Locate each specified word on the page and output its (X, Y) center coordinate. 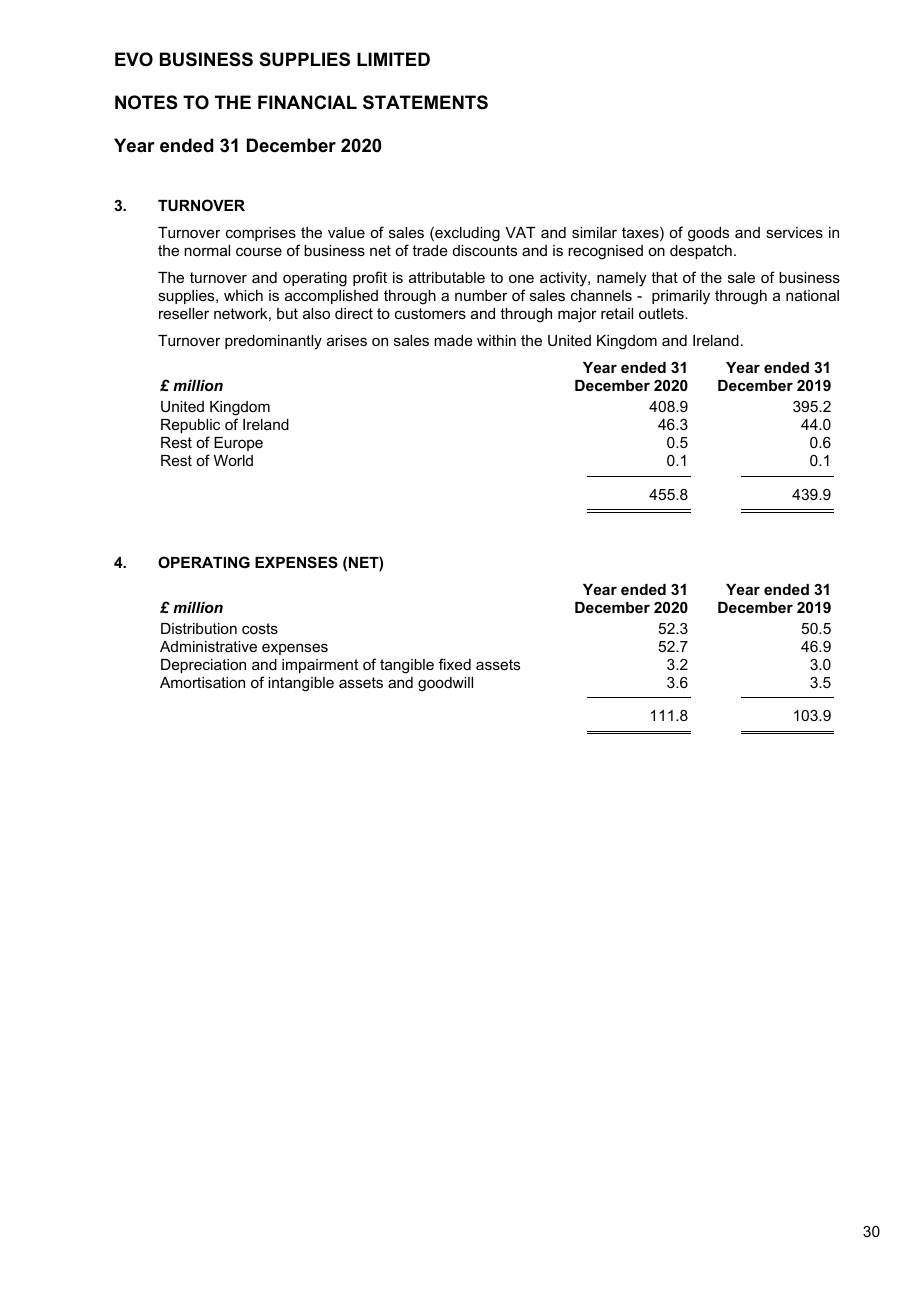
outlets (662, 313)
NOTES (146, 102)
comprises (261, 234)
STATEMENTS (425, 102)
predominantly (273, 342)
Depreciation (203, 666)
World (233, 460)
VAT (520, 232)
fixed (455, 664)
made (453, 340)
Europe (238, 444)
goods (708, 234)
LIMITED (393, 59)
